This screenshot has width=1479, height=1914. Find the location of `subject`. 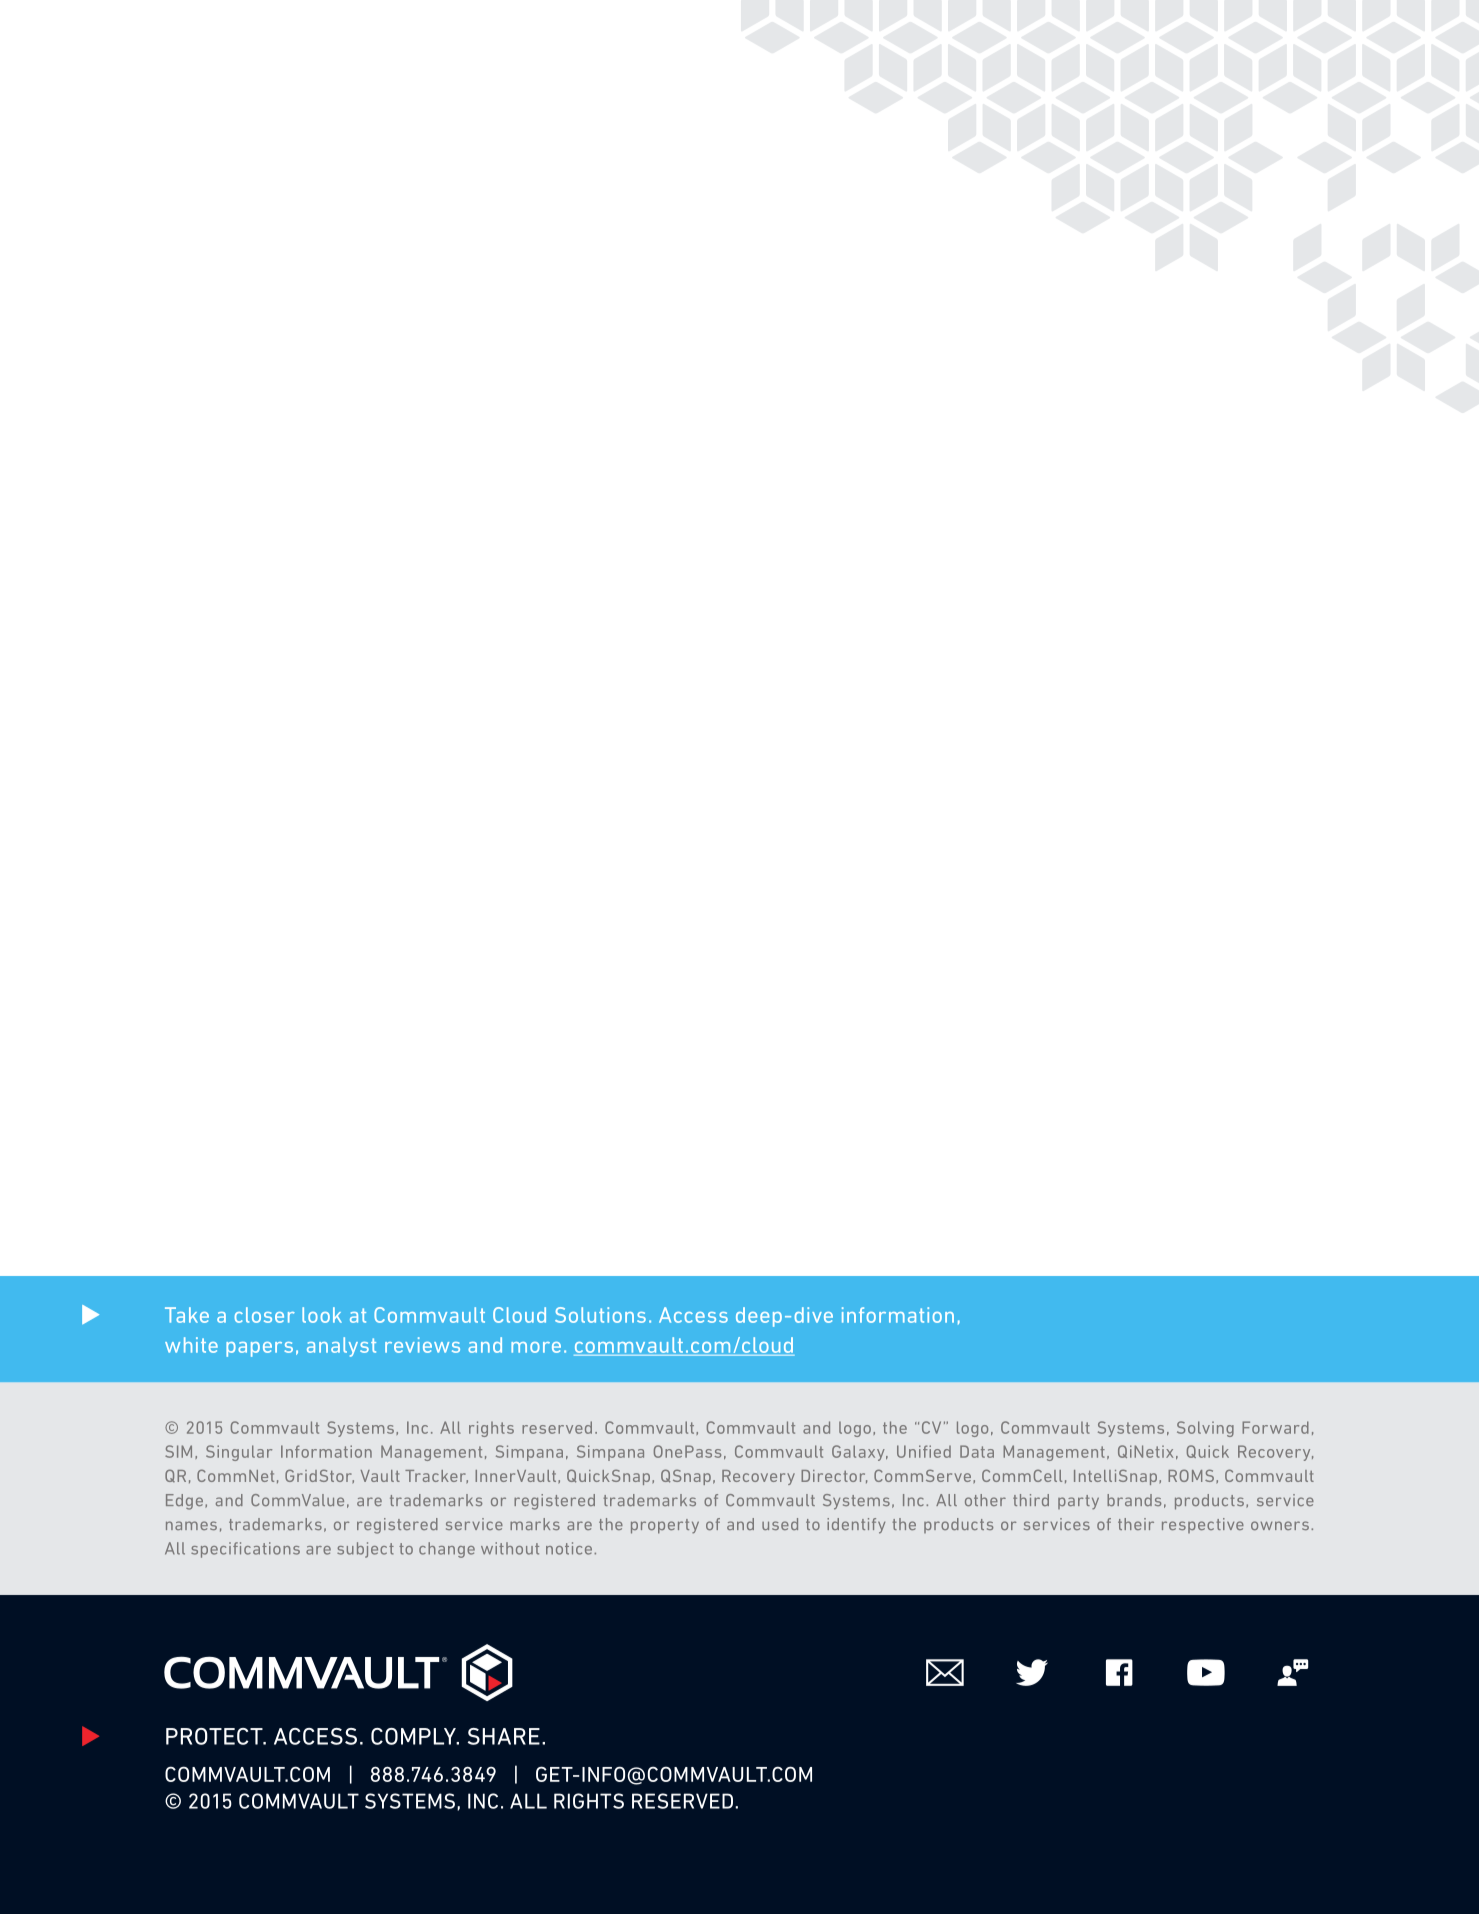

subject is located at coordinates (365, 1550).
